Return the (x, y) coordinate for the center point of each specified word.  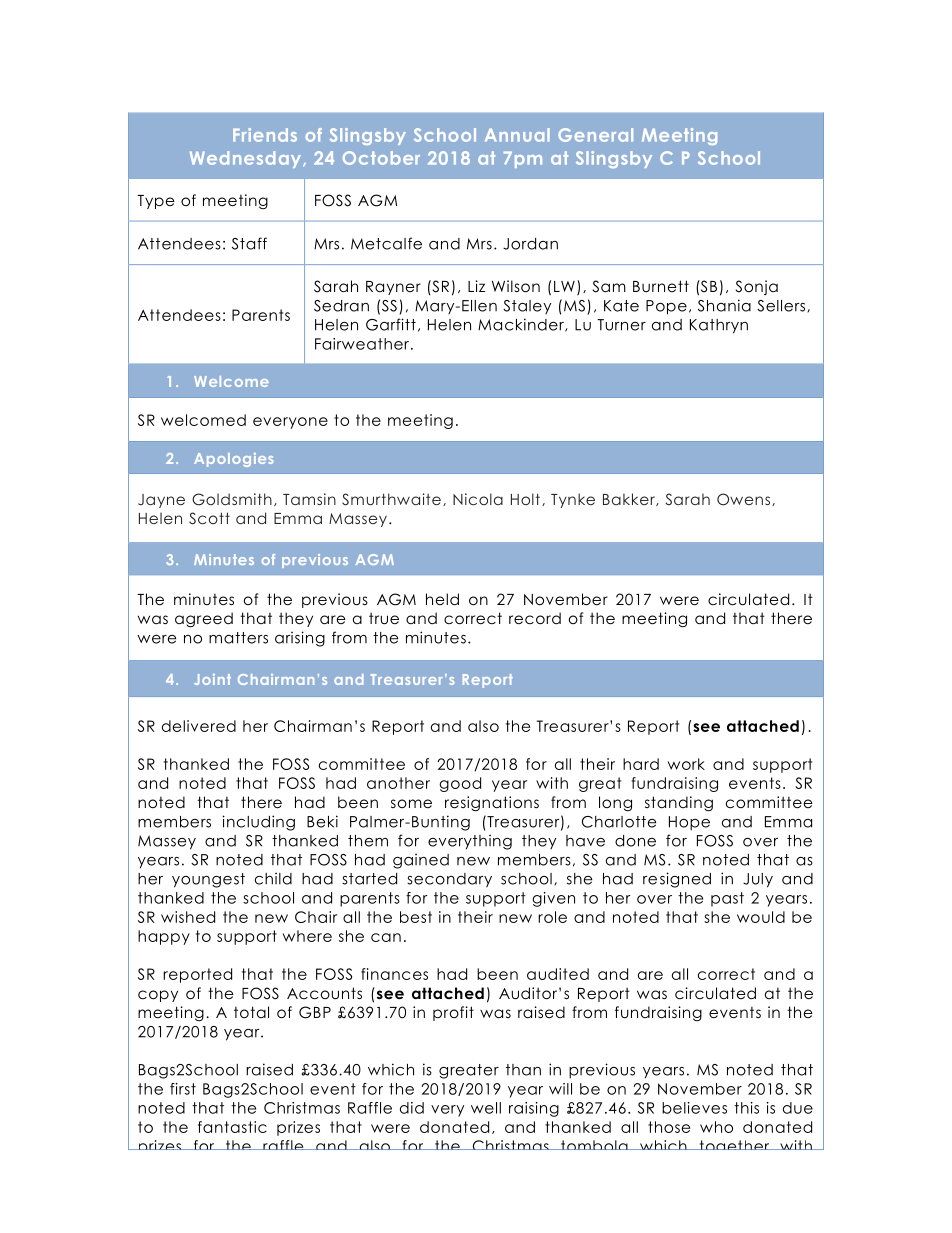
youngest (208, 880)
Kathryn (719, 326)
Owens (745, 499)
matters (238, 638)
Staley (527, 307)
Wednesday (247, 159)
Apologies (234, 460)
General (595, 135)
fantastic (232, 1127)
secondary (449, 880)
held (442, 599)
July (758, 880)
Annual (517, 135)
